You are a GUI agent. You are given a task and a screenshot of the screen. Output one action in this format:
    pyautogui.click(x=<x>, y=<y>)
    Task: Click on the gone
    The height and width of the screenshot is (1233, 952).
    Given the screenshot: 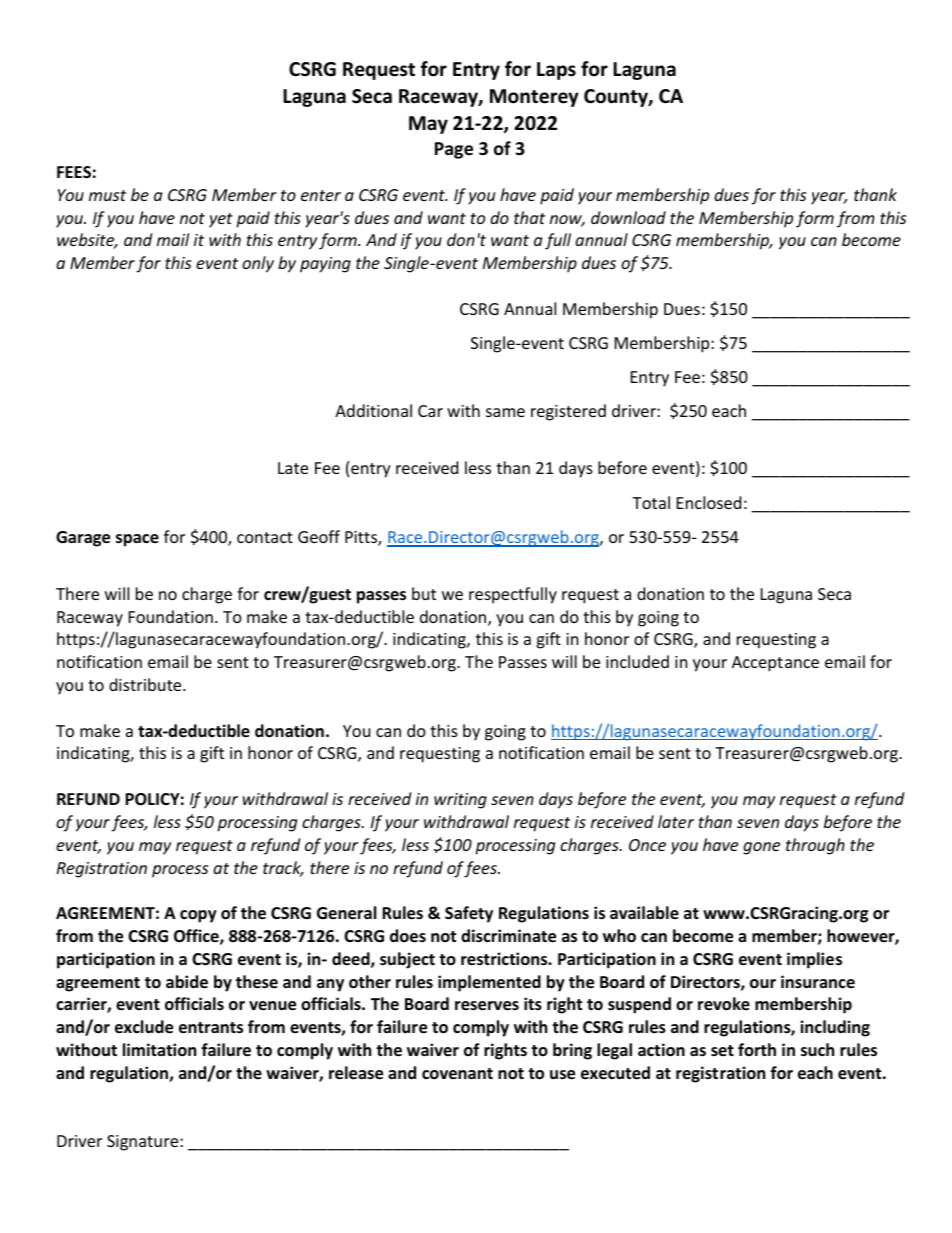 What is the action you would take?
    pyautogui.click(x=761, y=848)
